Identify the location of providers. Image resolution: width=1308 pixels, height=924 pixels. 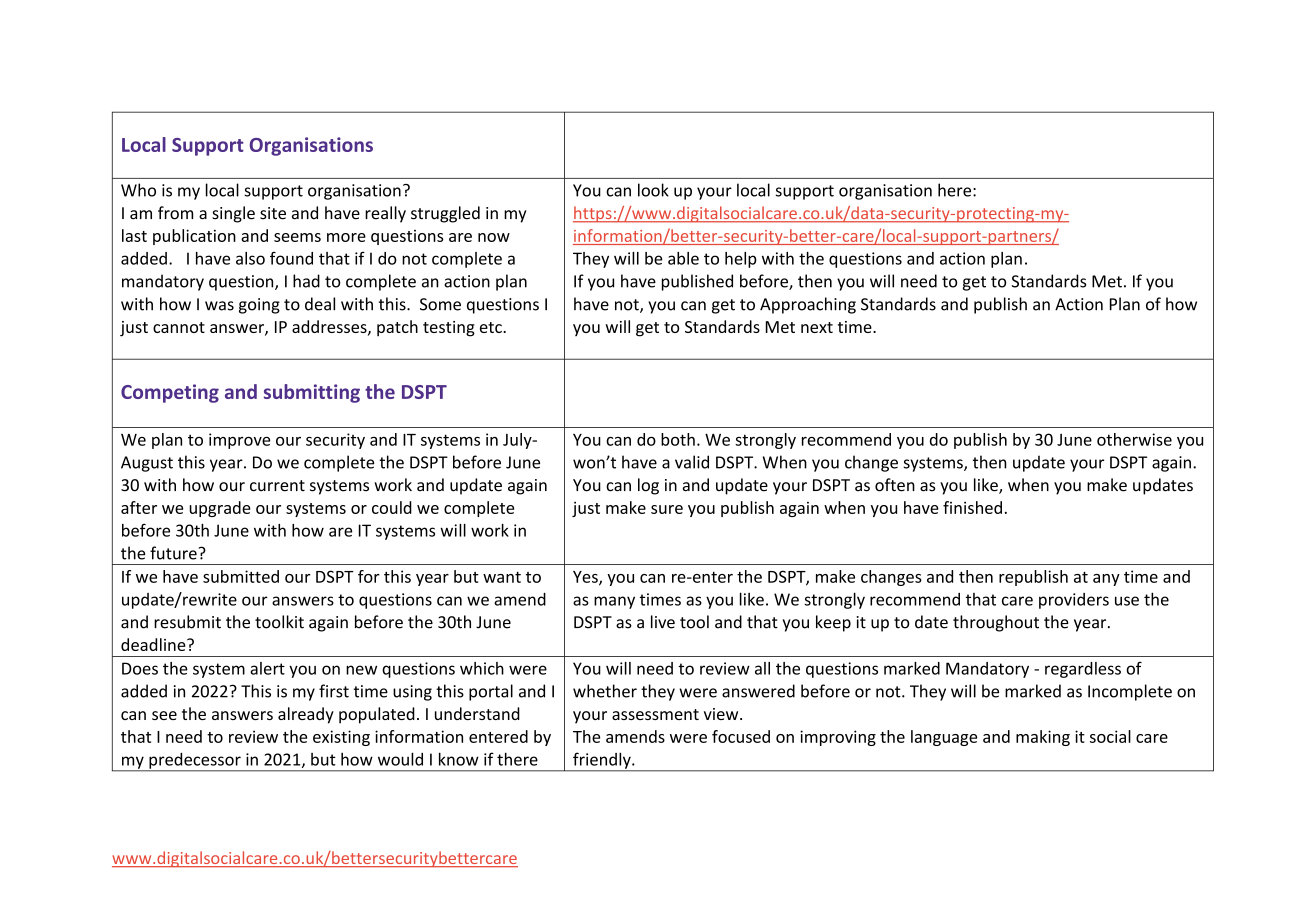
(1074, 601).
